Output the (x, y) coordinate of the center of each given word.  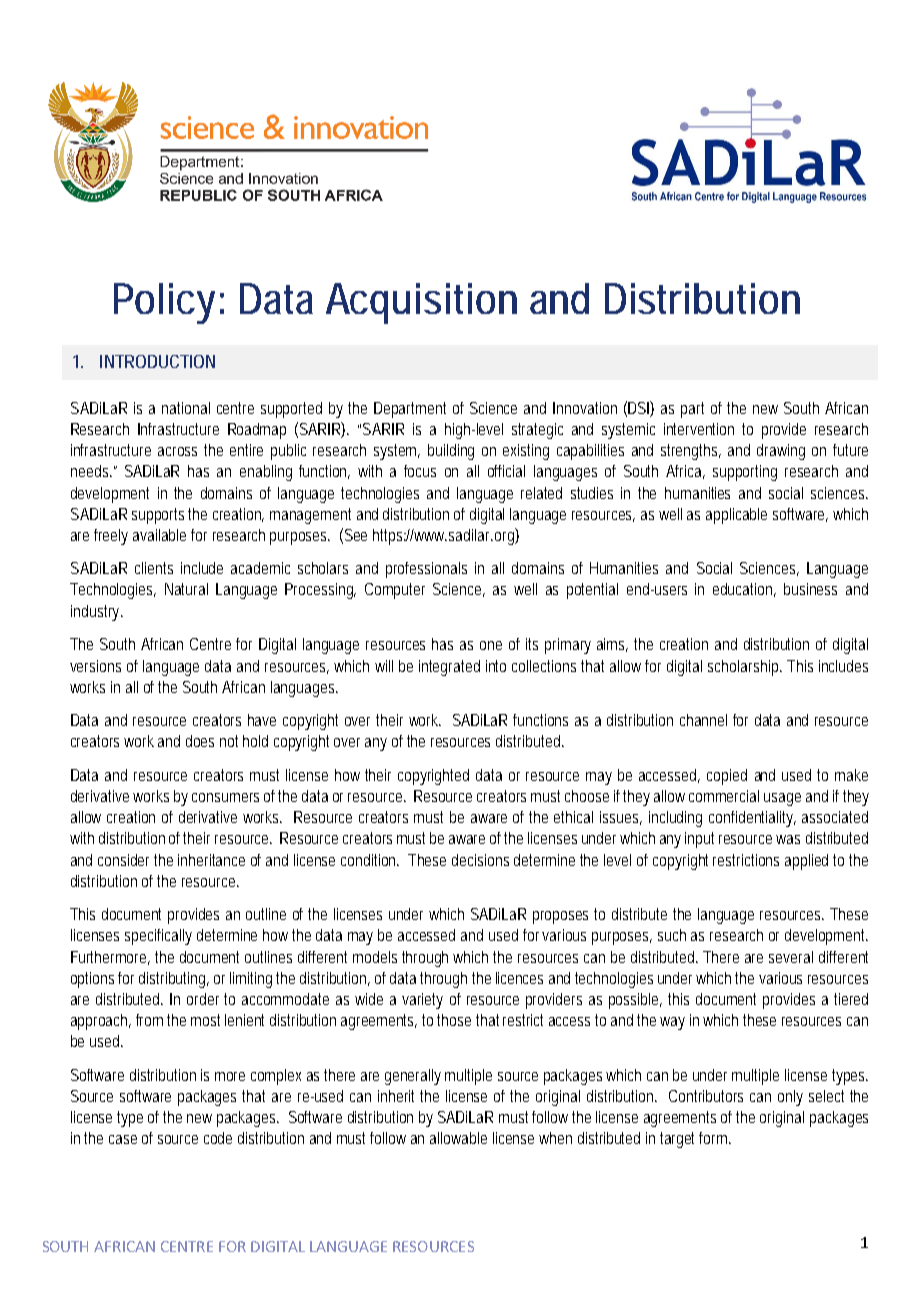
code (218, 1138)
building (451, 452)
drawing (781, 452)
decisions (480, 860)
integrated (449, 668)
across (177, 451)
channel (703, 720)
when (555, 1138)
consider (123, 860)
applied (806, 862)
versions (95, 666)
